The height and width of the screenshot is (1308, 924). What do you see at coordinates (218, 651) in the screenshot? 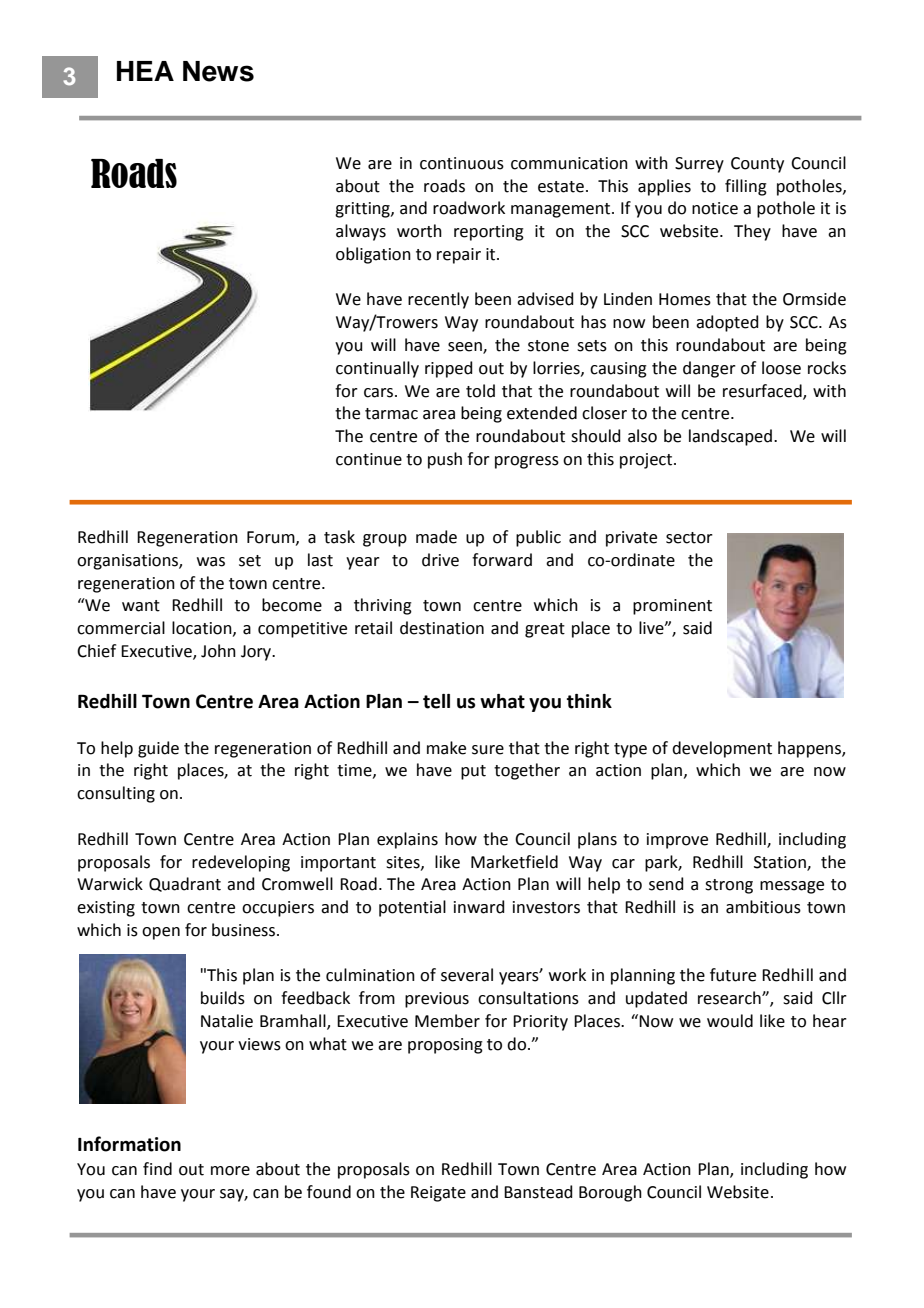
I see `John` at bounding box center [218, 651].
